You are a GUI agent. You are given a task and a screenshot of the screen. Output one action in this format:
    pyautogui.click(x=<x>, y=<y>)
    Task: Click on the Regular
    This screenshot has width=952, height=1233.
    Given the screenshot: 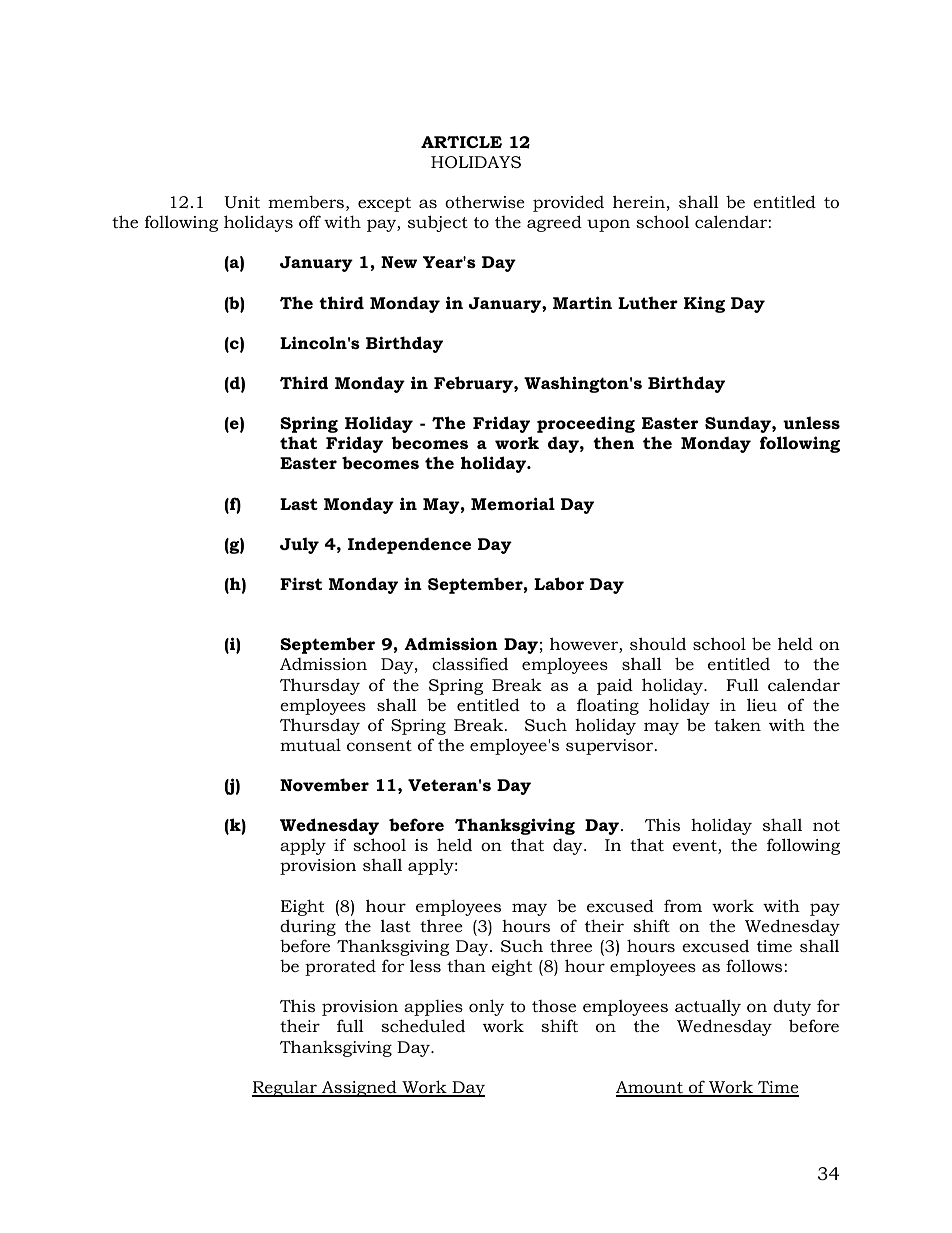 What is the action you would take?
    pyautogui.click(x=285, y=1089)
